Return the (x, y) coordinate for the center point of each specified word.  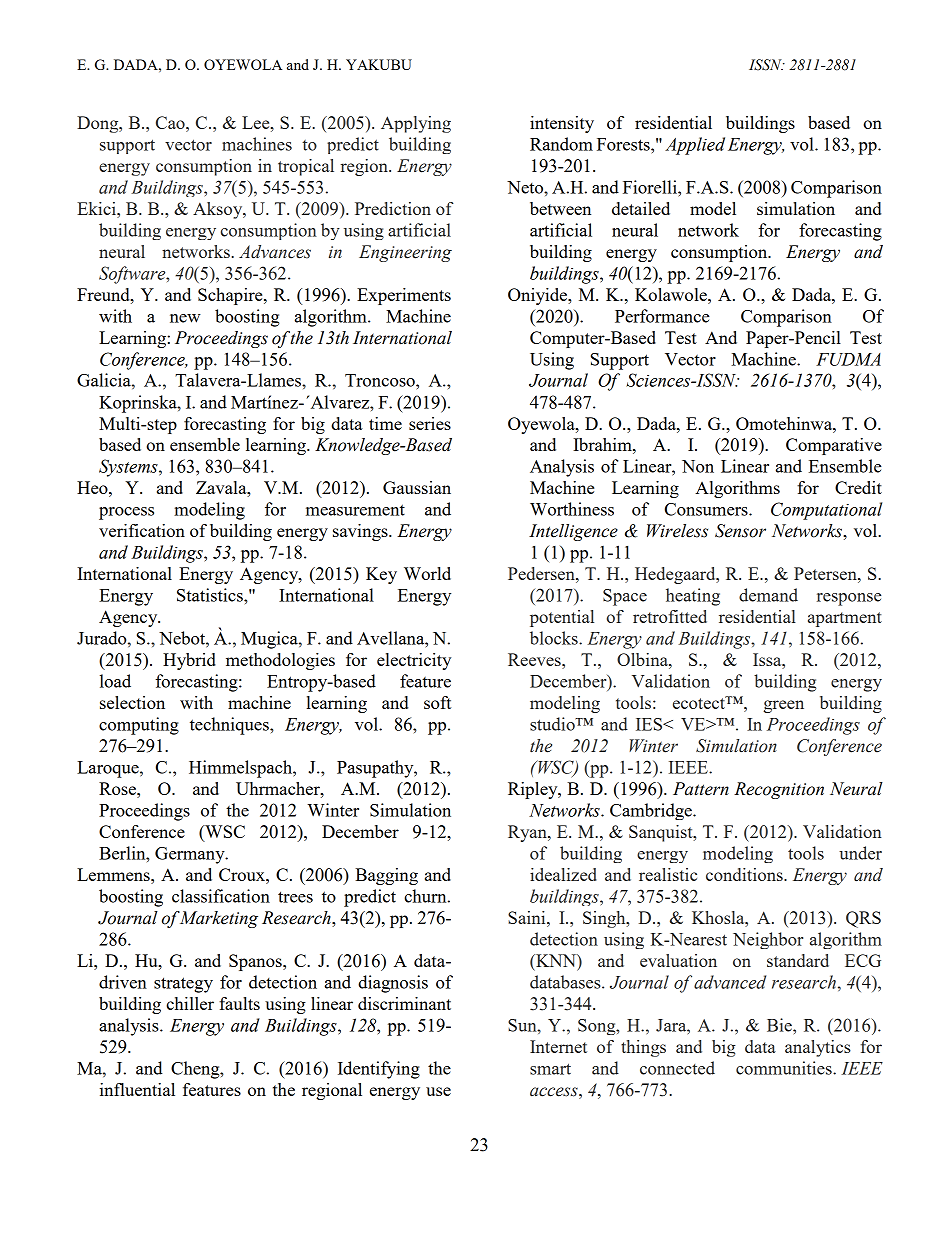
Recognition (779, 790)
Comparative (834, 446)
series (430, 423)
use (438, 1091)
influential (137, 1089)
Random (561, 144)
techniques (230, 726)
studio (553, 724)
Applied (695, 146)
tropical (306, 167)
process (126, 513)
